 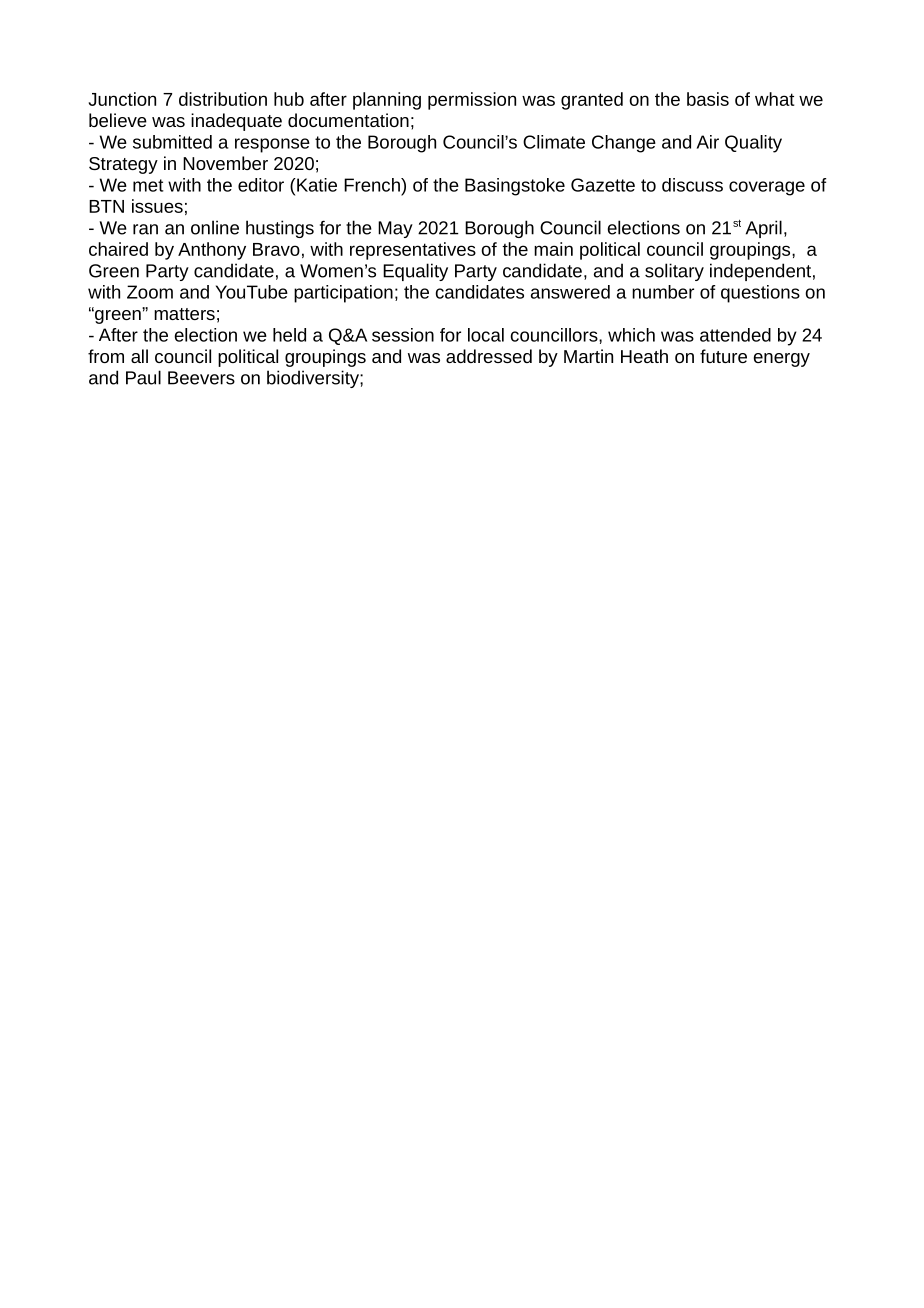 I want to click on French, so click(x=373, y=185).
